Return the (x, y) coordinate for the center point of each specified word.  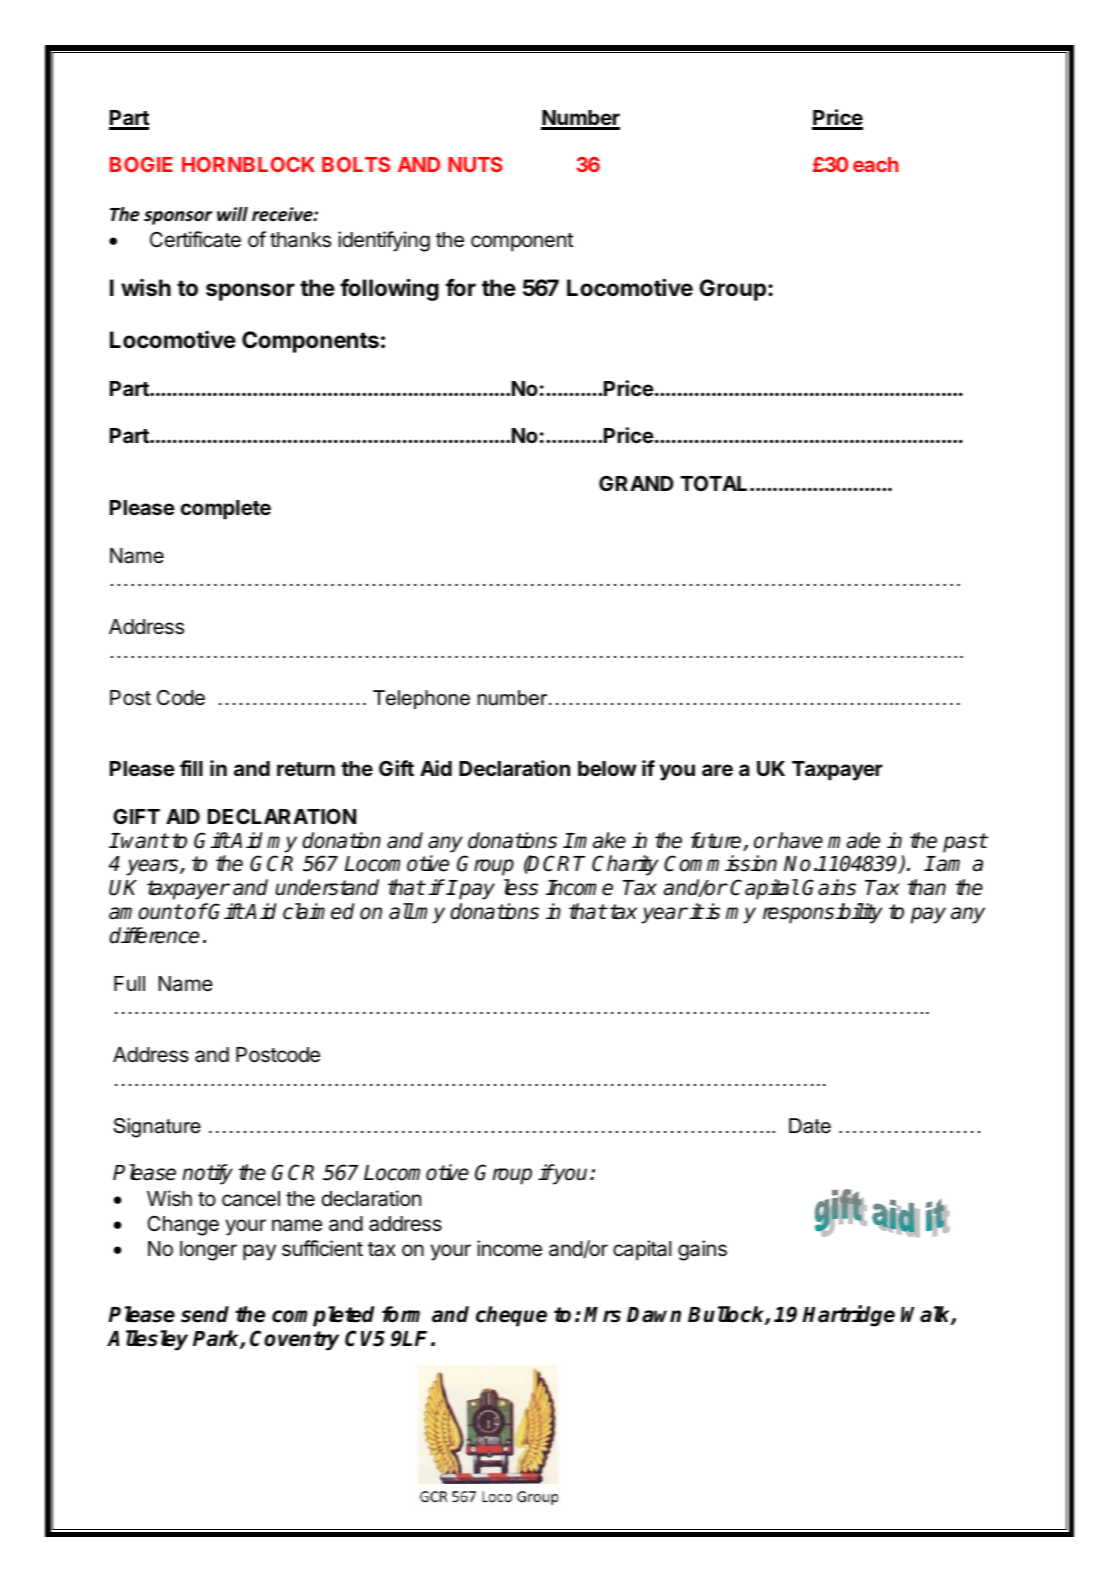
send (205, 1314)
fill (191, 768)
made (854, 840)
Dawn (654, 1315)
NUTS (475, 164)
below (607, 768)
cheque (511, 1316)
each (876, 164)
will (232, 214)
